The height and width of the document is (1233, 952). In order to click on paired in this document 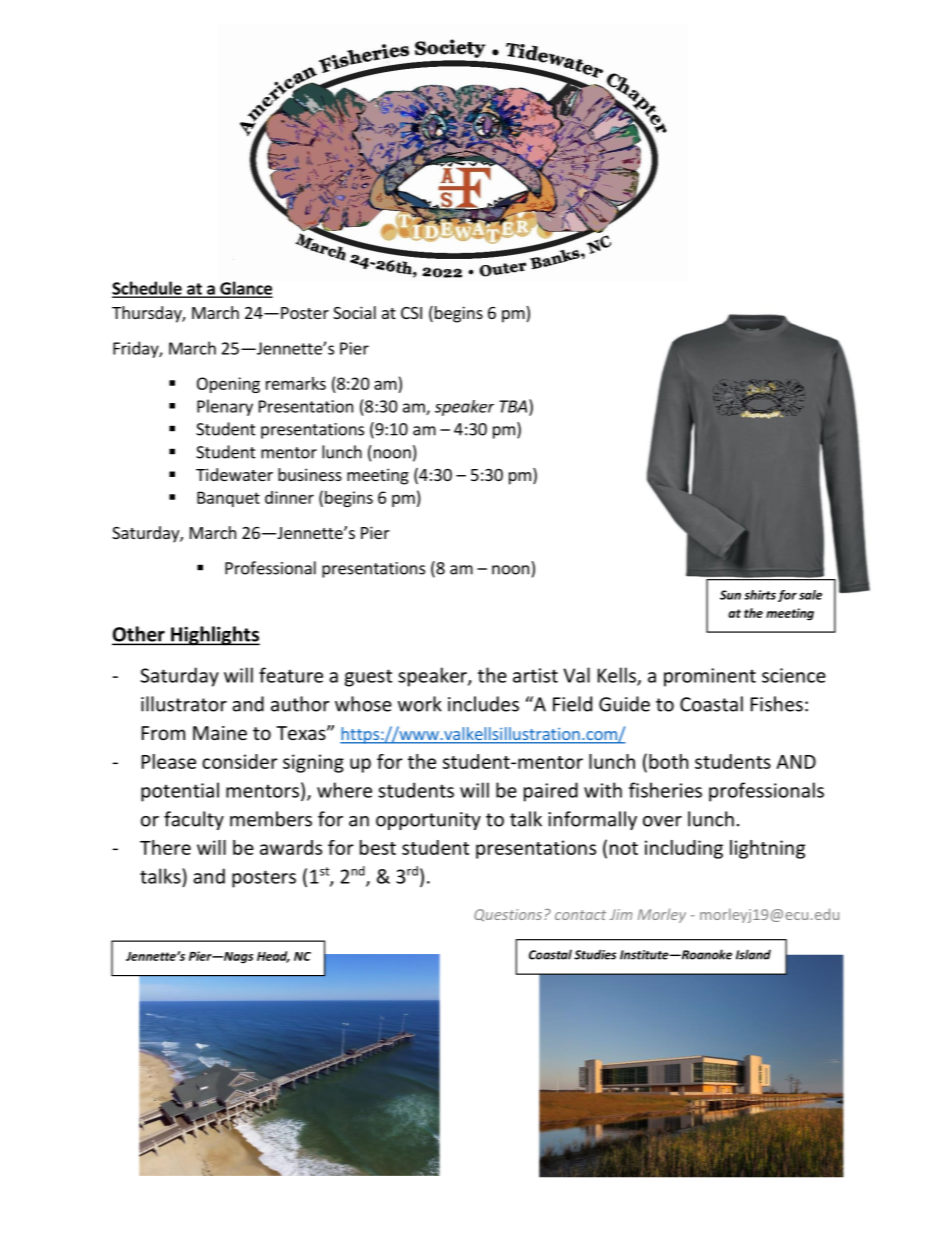, I will do `click(551, 792)`.
